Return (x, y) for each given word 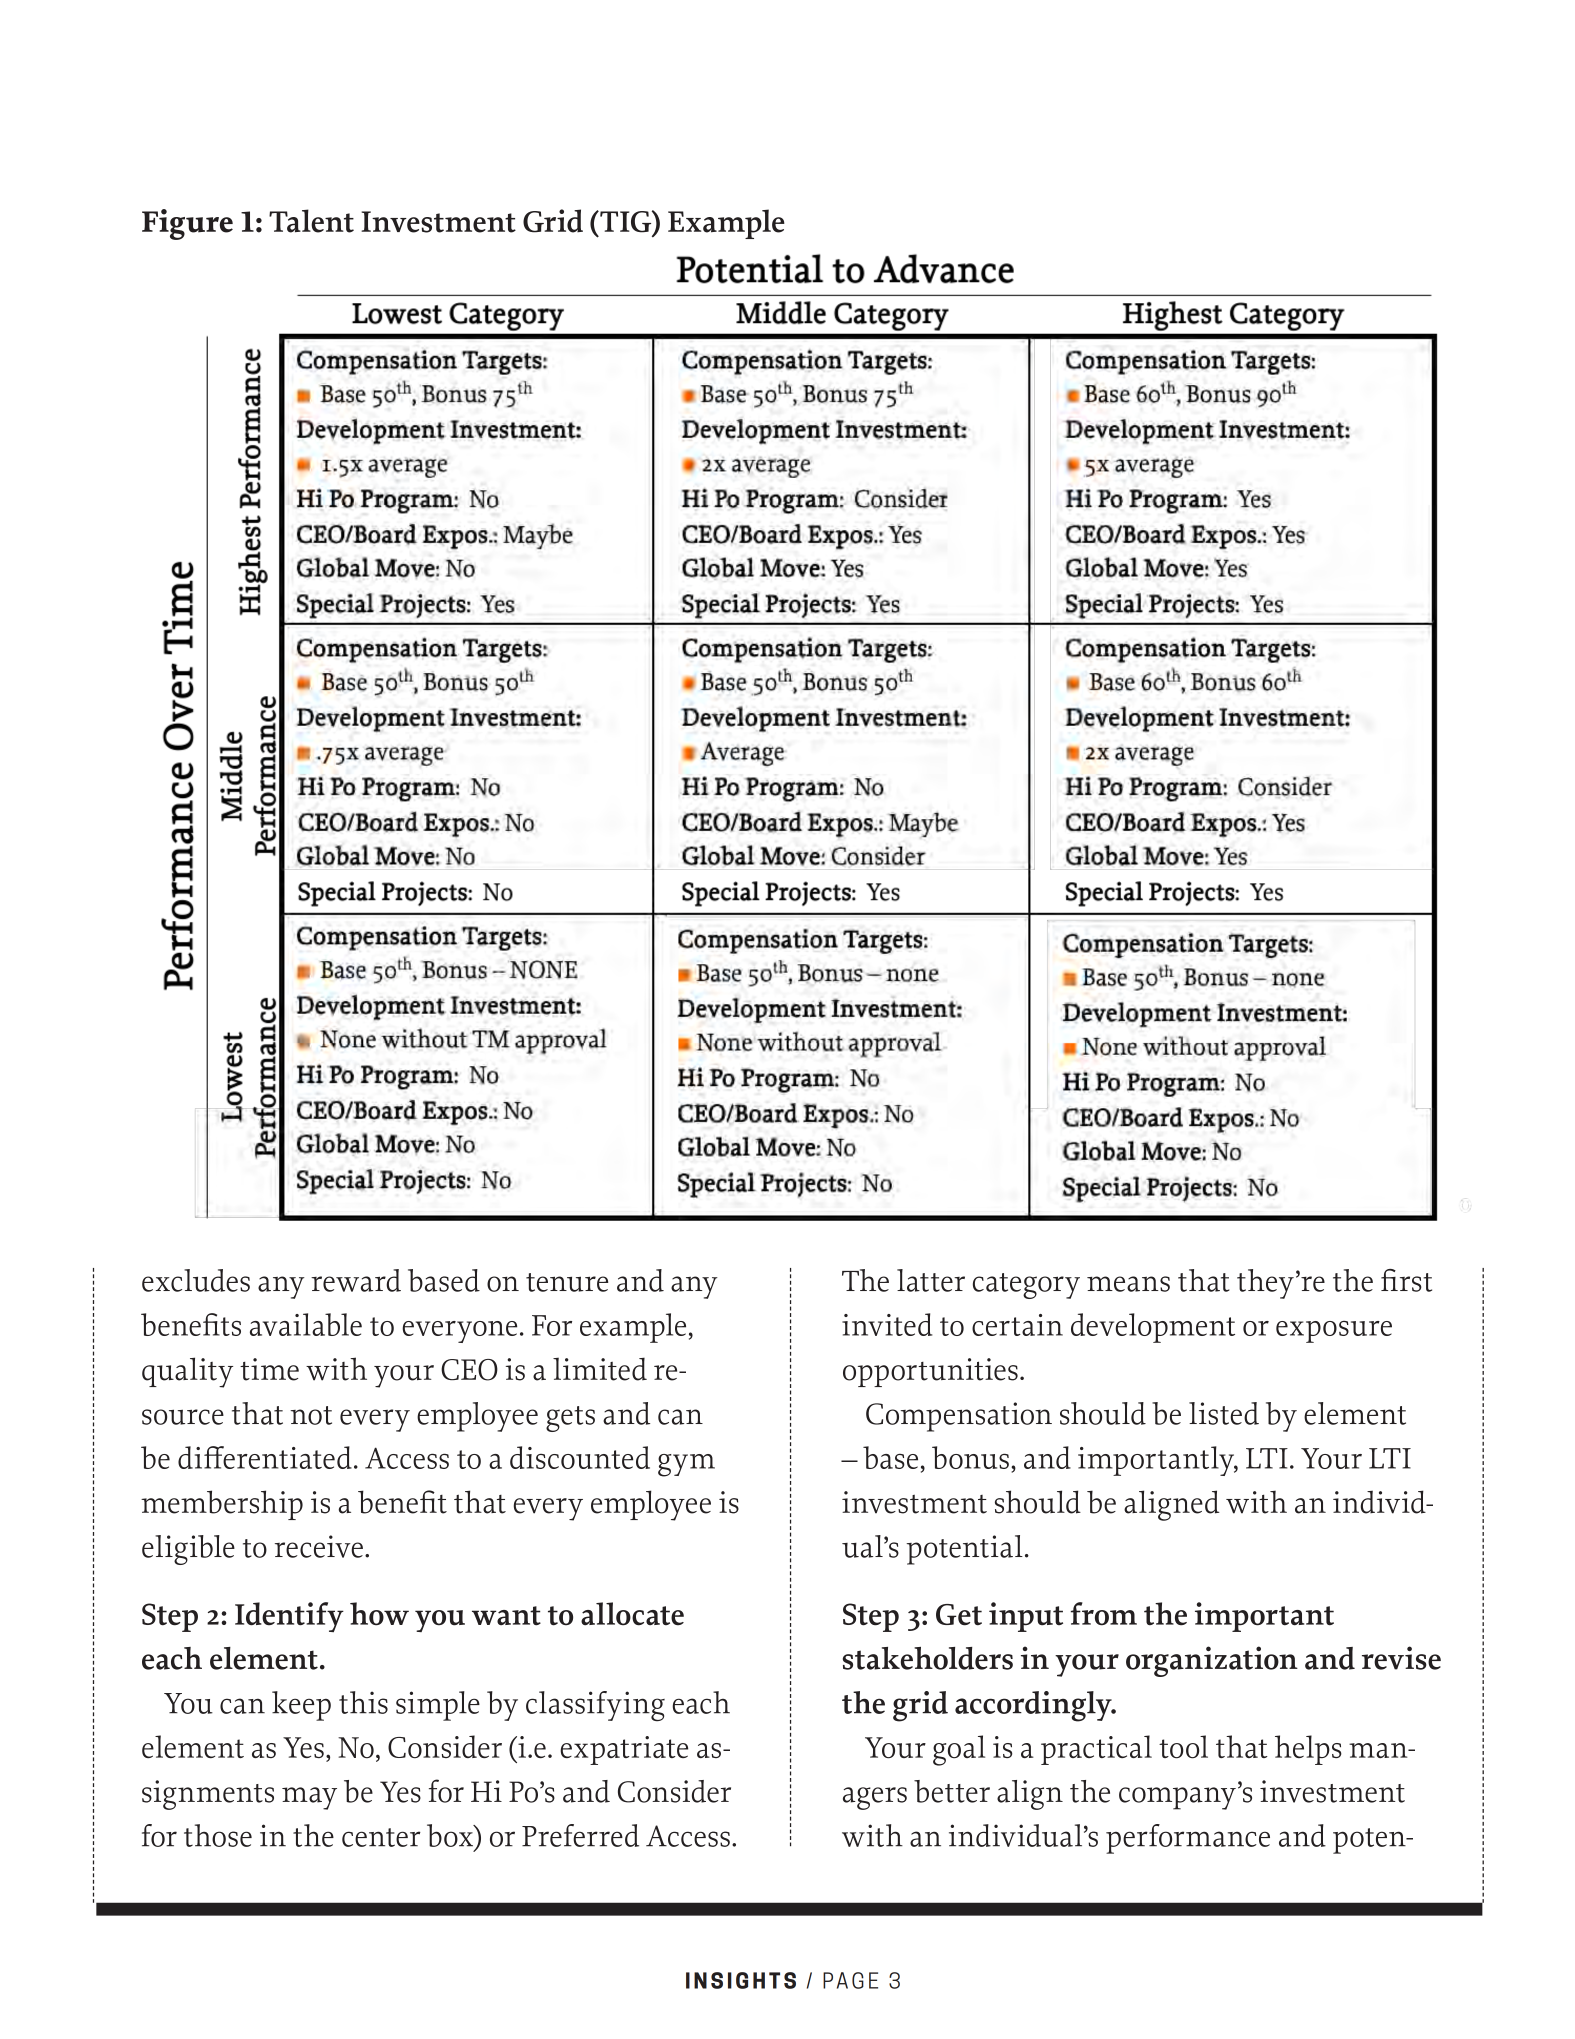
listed (1224, 1413)
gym (686, 1465)
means (1128, 1284)
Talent (311, 221)
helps (1308, 1750)
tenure (567, 1282)
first (1406, 1280)
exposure (1334, 1332)
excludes (196, 1280)
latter (931, 1280)
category (1026, 1286)
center (381, 1837)
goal (959, 1750)
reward (356, 1280)
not (311, 1415)
